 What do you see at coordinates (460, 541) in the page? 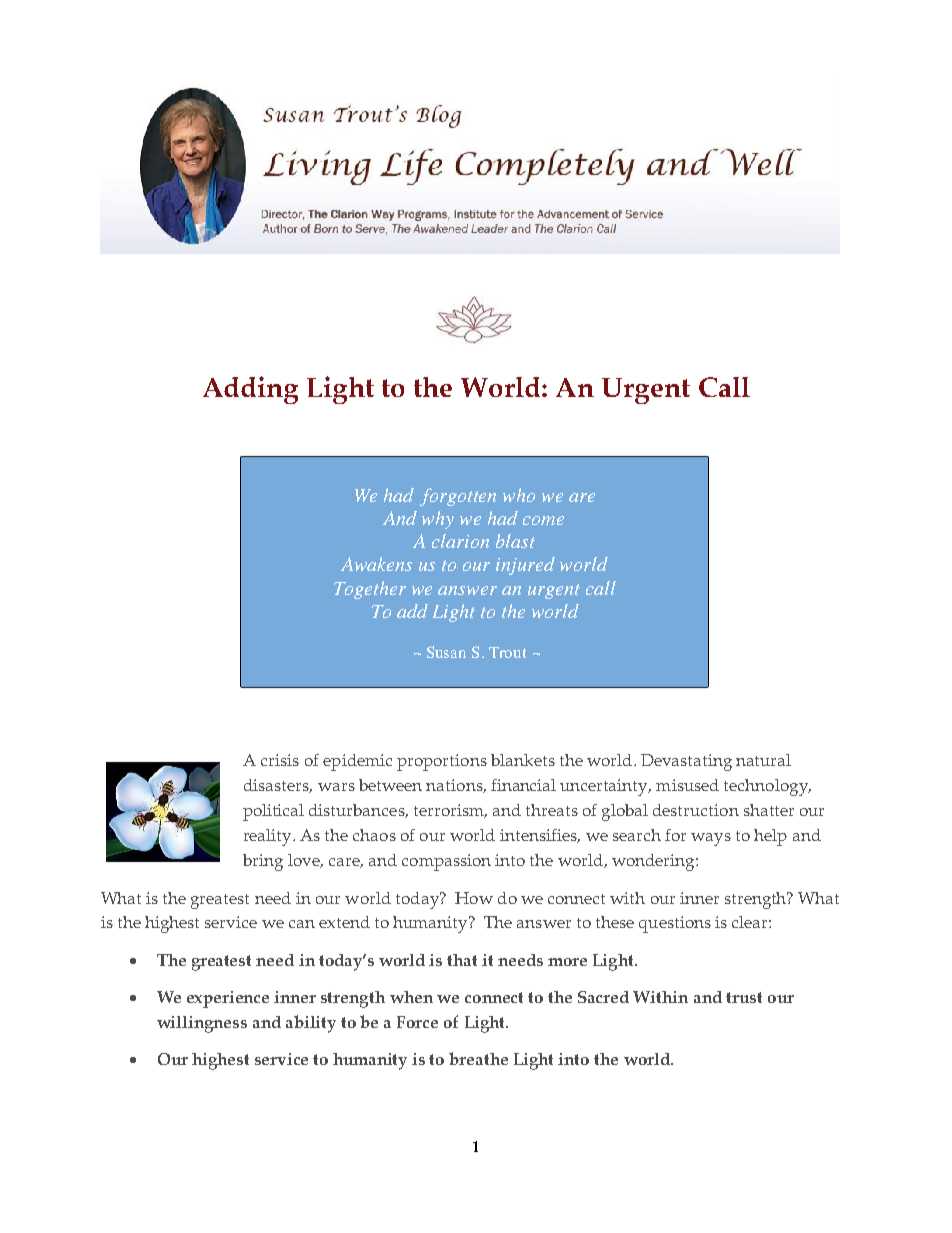
I see `clarion` at bounding box center [460, 541].
